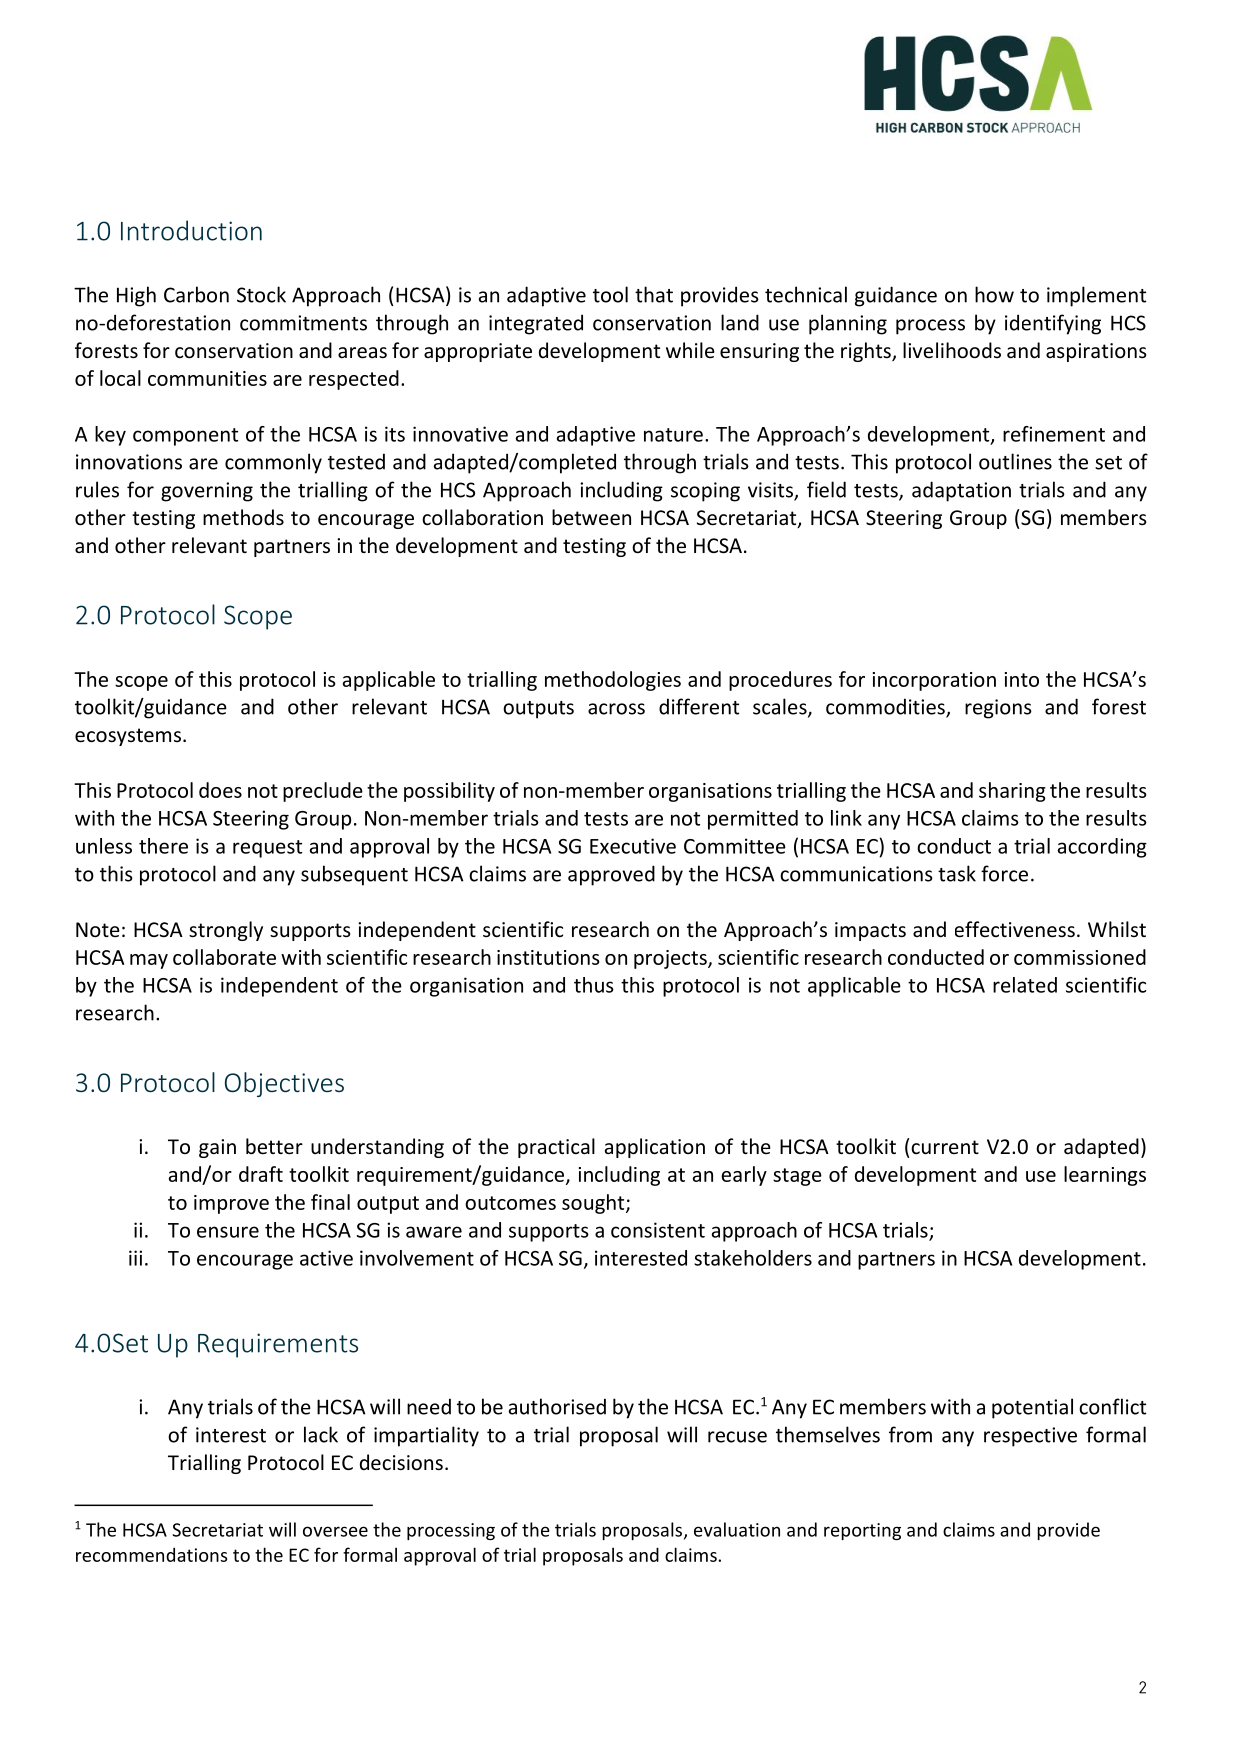 This screenshot has width=1233, height=1744. Describe the element at coordinates (994, 294) in the screenshot. I see `how` at that location.
